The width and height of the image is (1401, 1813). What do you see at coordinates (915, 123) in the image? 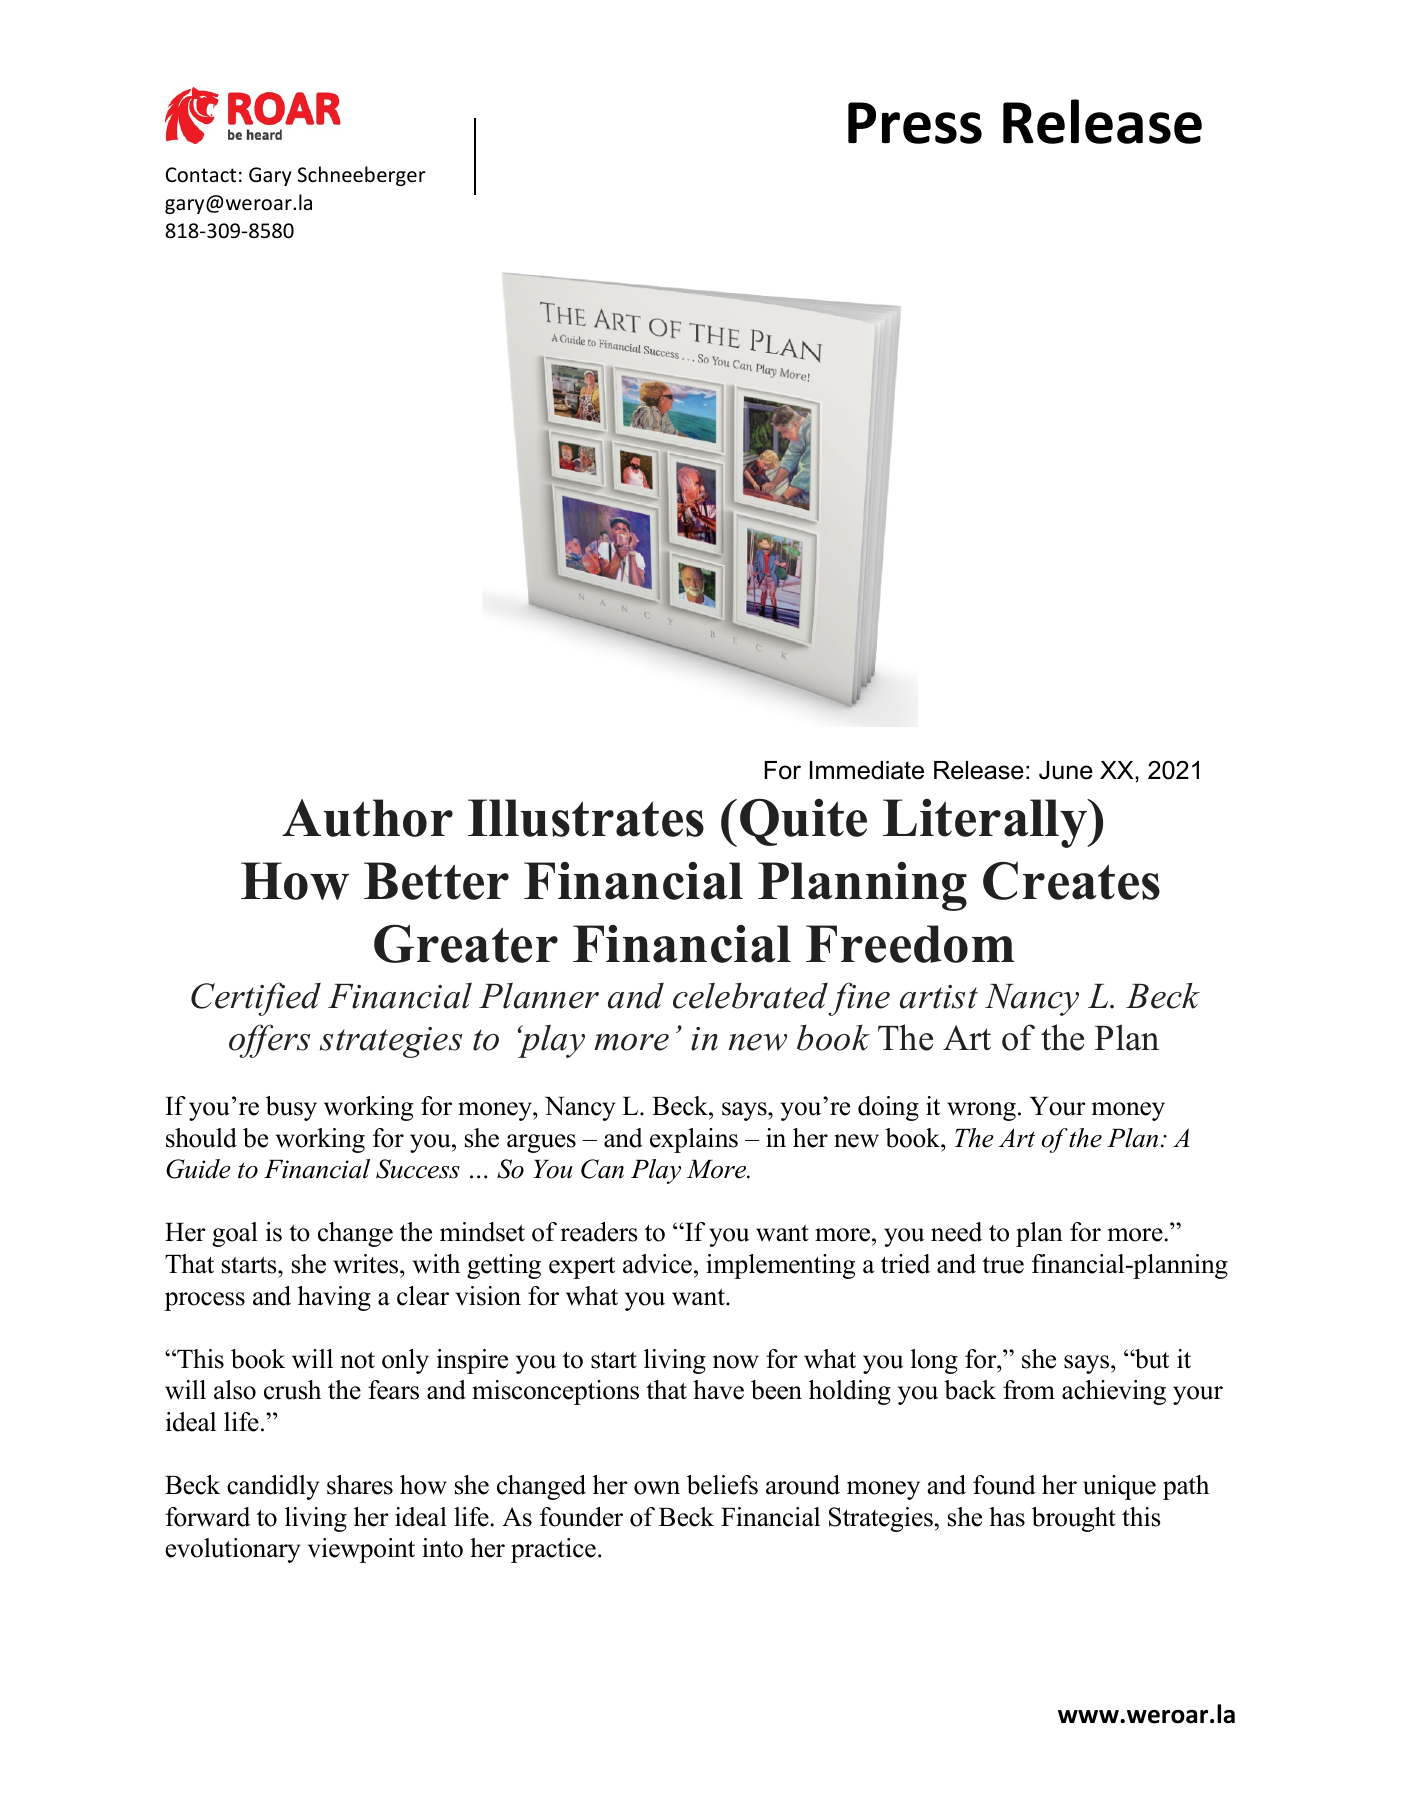
I see `Press` at bounding box center [915, 123].
